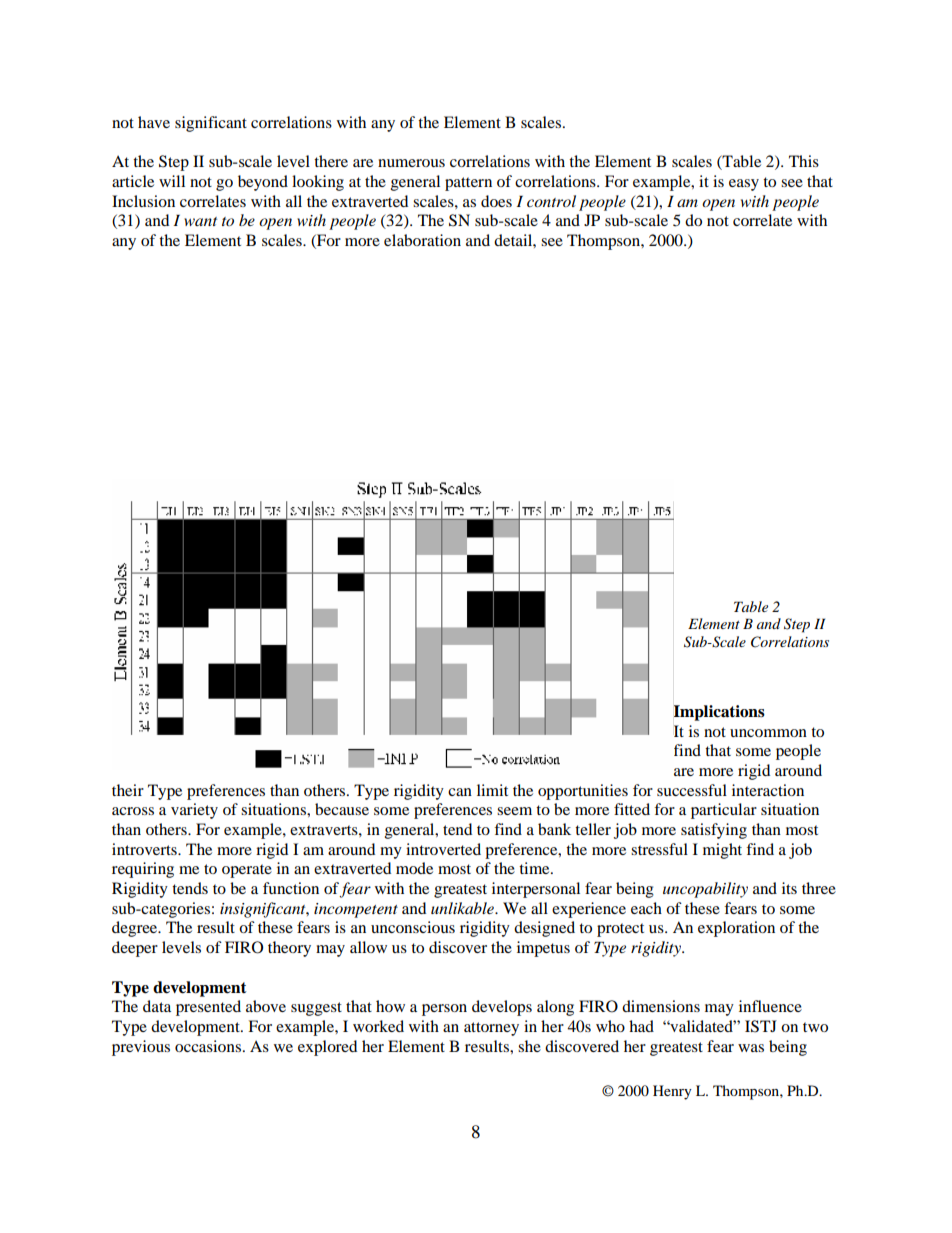 Image resolution: width=952 pixels, height=1233 pixels. What do you see at coordinates (208, 1046) in the document?
I see `occasions` at bounding box center [208, 1046].
